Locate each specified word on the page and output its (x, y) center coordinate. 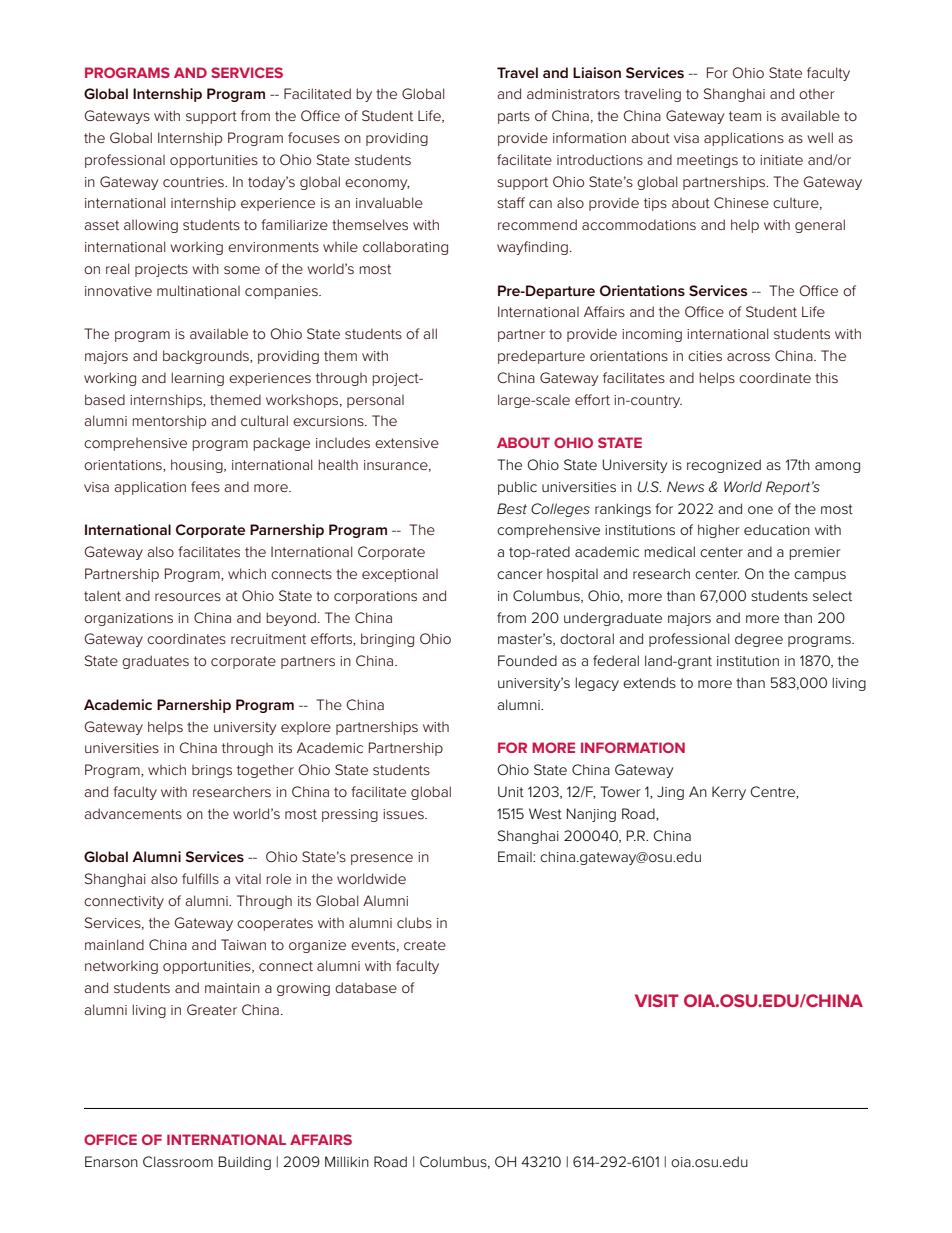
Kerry (729, 793)
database (366, 987)
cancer (520, 575)
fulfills (200, 878)
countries (194, 182)
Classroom (178, 1161)
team (745, 116)
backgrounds (207, 357)
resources (188, 597)
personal (375, 401)
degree (759, 640)
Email (516, 856)
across (748, 357)
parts (514, 117)
